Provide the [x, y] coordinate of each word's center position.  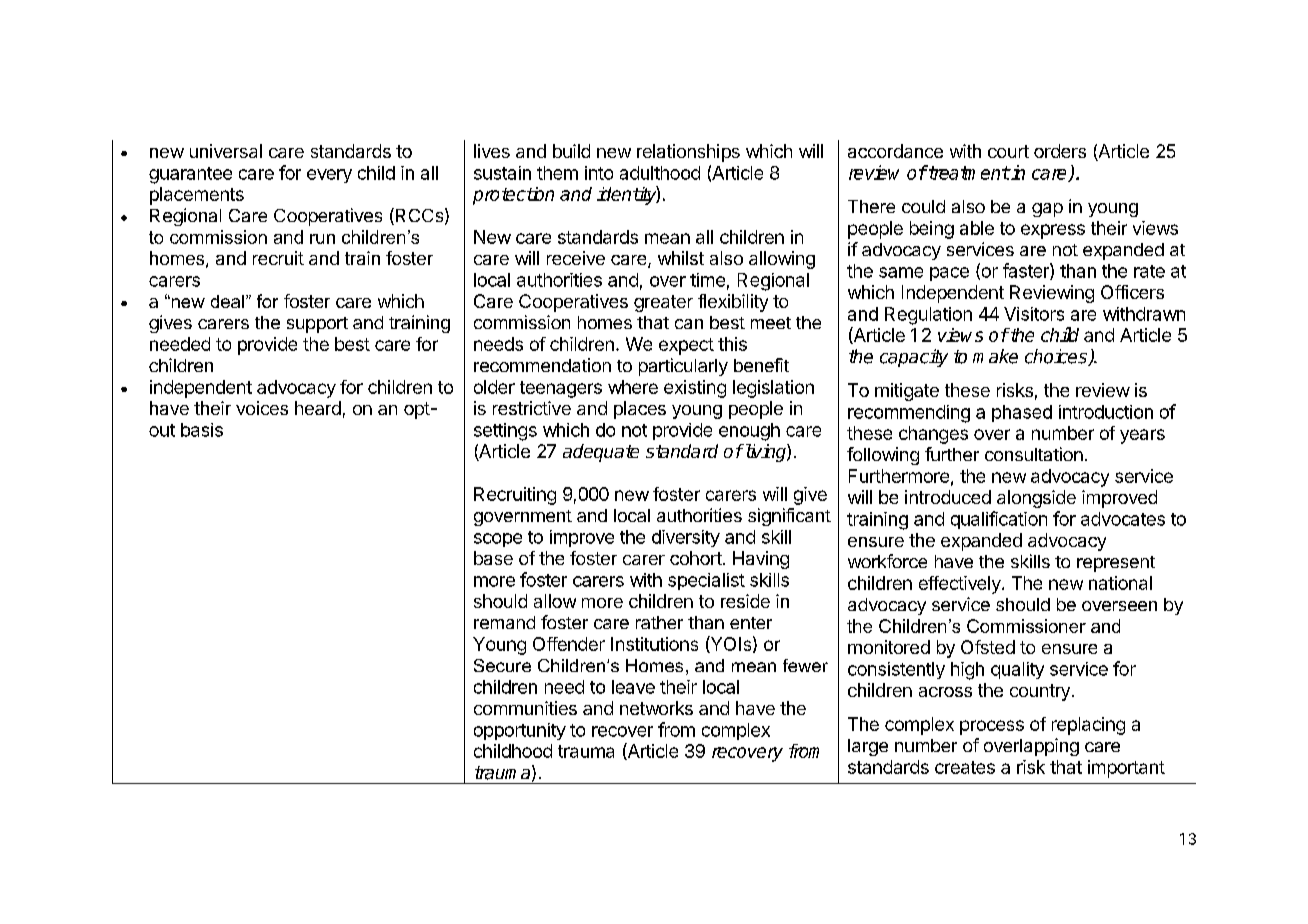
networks [656, 708]
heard [318, 408]
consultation [1034, 454]
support [317, 325]
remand [504, 622]
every [329, 176]
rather [659, 622]
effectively [961, 585]
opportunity [520, 731]
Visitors [1034, 314]
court [1008, 151]
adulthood [660, 173]
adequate [601, 453]
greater [663, 303]
